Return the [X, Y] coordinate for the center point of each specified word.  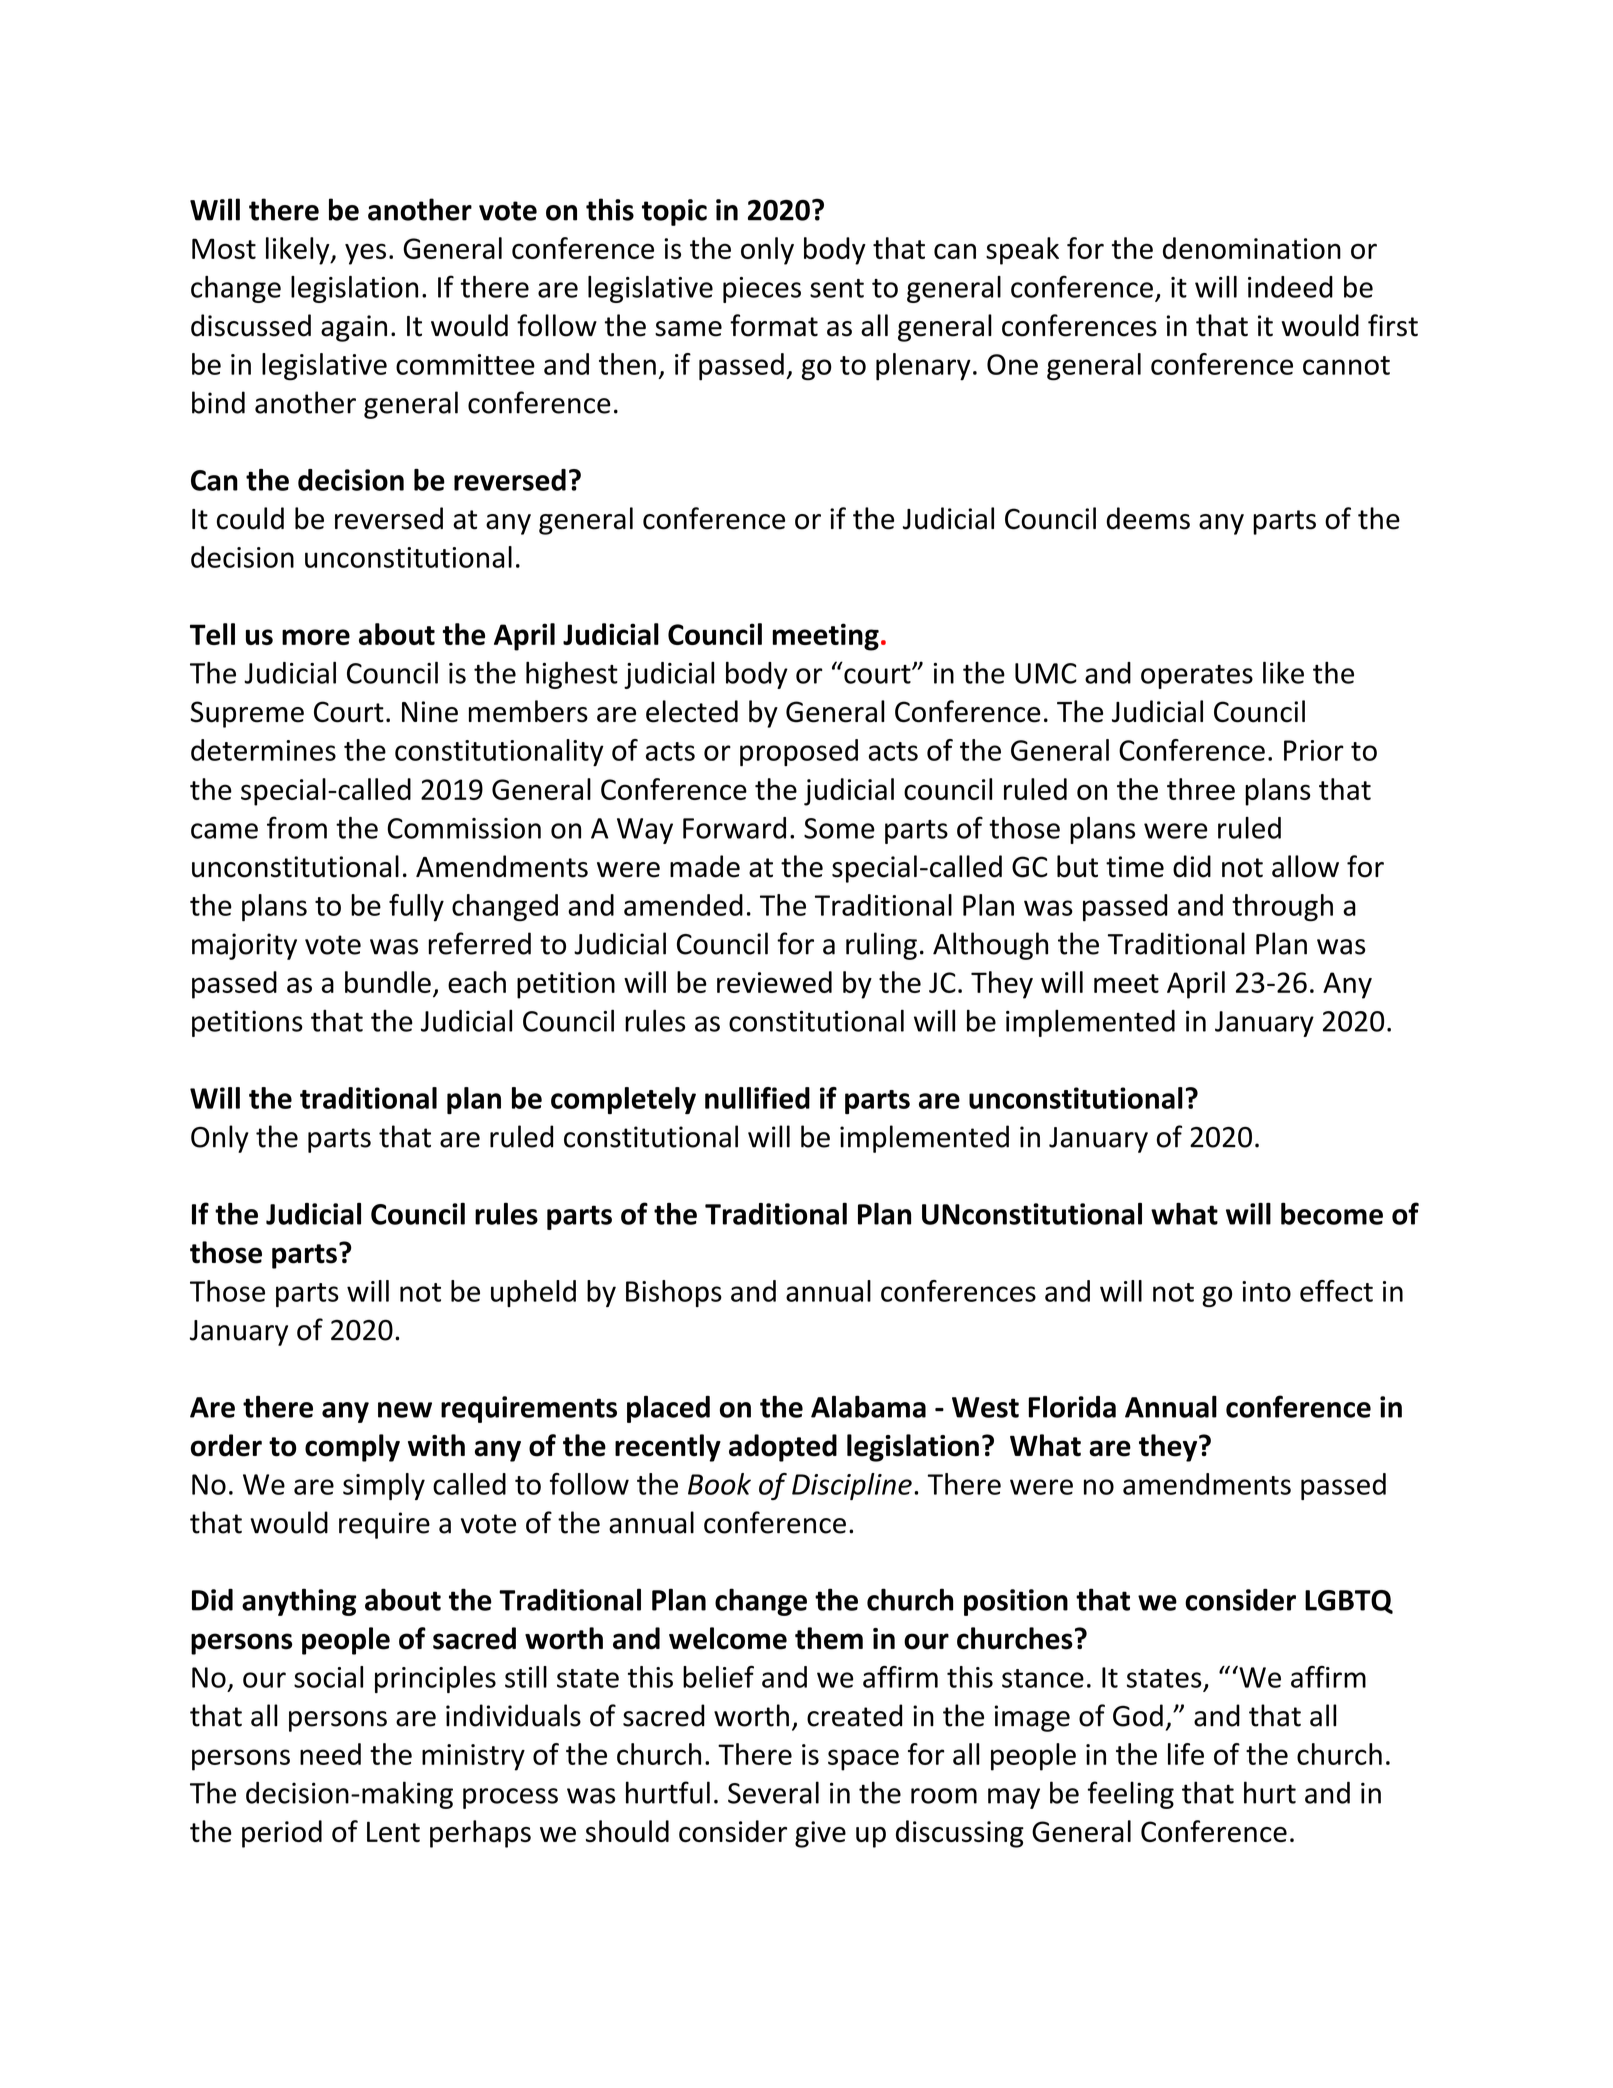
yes [365, 254]
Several [773, 1792]
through [1282, 908]
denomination [1252, 248]
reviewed [774, 982]
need [330, 1754]
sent [837, 288]
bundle [388, 982]
